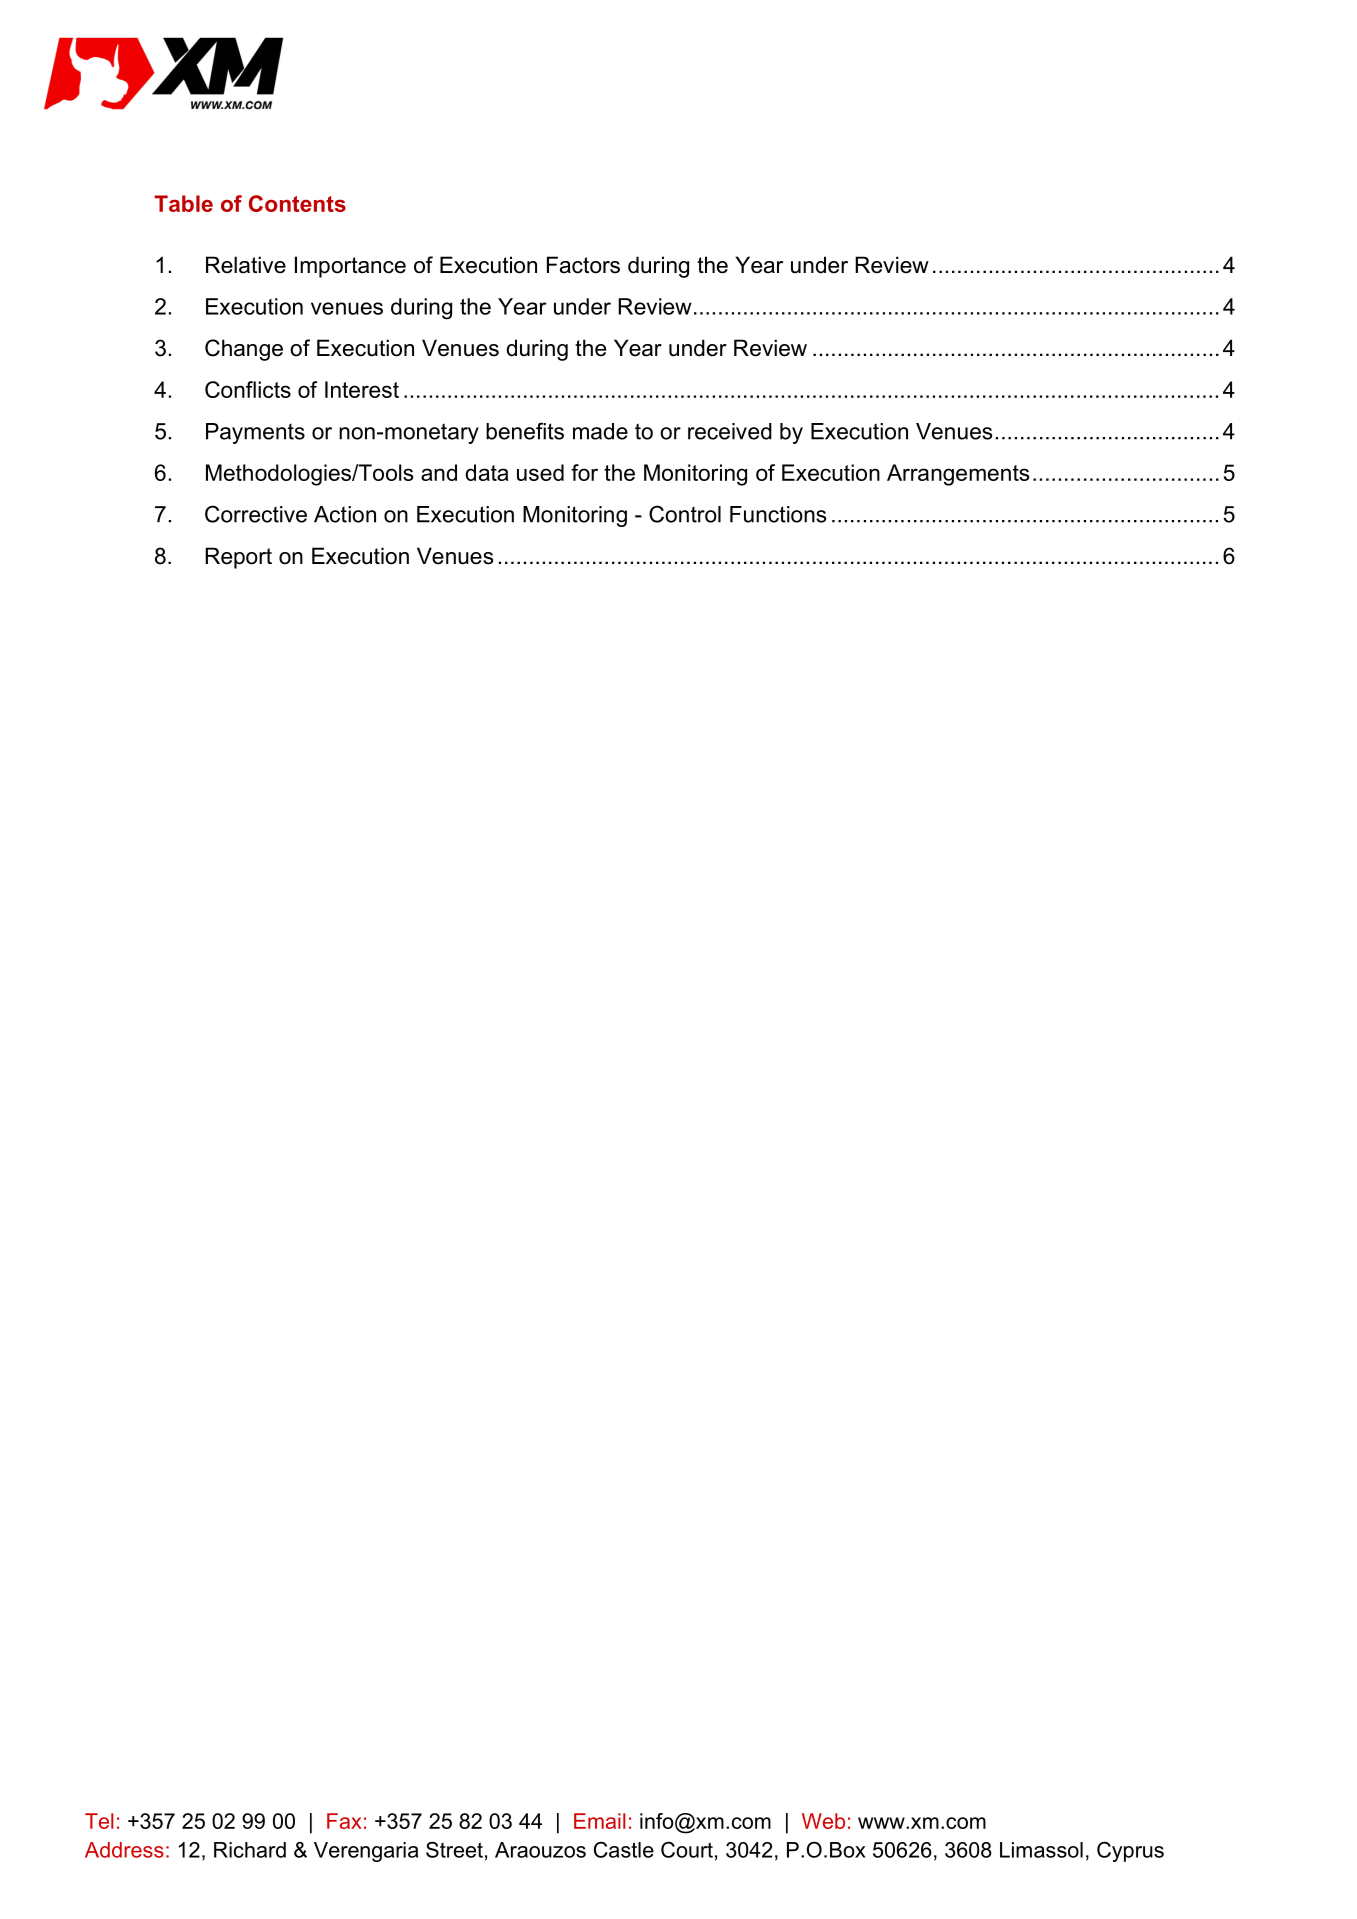 The image size is (1357, 1919). Describe the element at coordinates (583, 265) in the screenshot. I see `Factors` at that location.
